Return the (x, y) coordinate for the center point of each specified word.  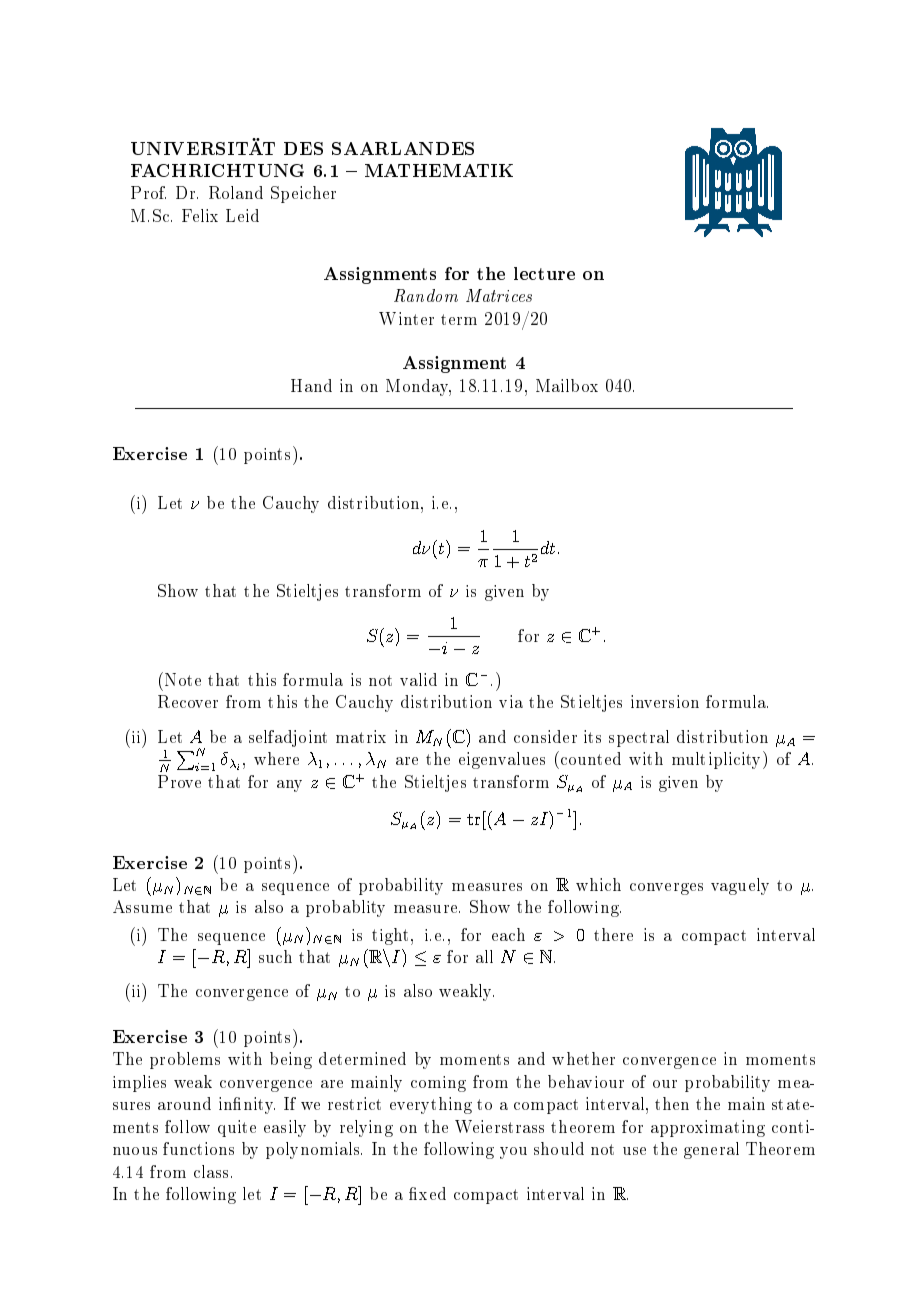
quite (237, 1128)
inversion (665, 701)
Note (183, 679)
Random (426, 295)
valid (418, 679)
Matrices (499, 295)
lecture (544, 273)
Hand (311, 385)
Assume (142, 906)
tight (392, 936)
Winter (406, 318)
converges (666, 889)
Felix (200, 215)
